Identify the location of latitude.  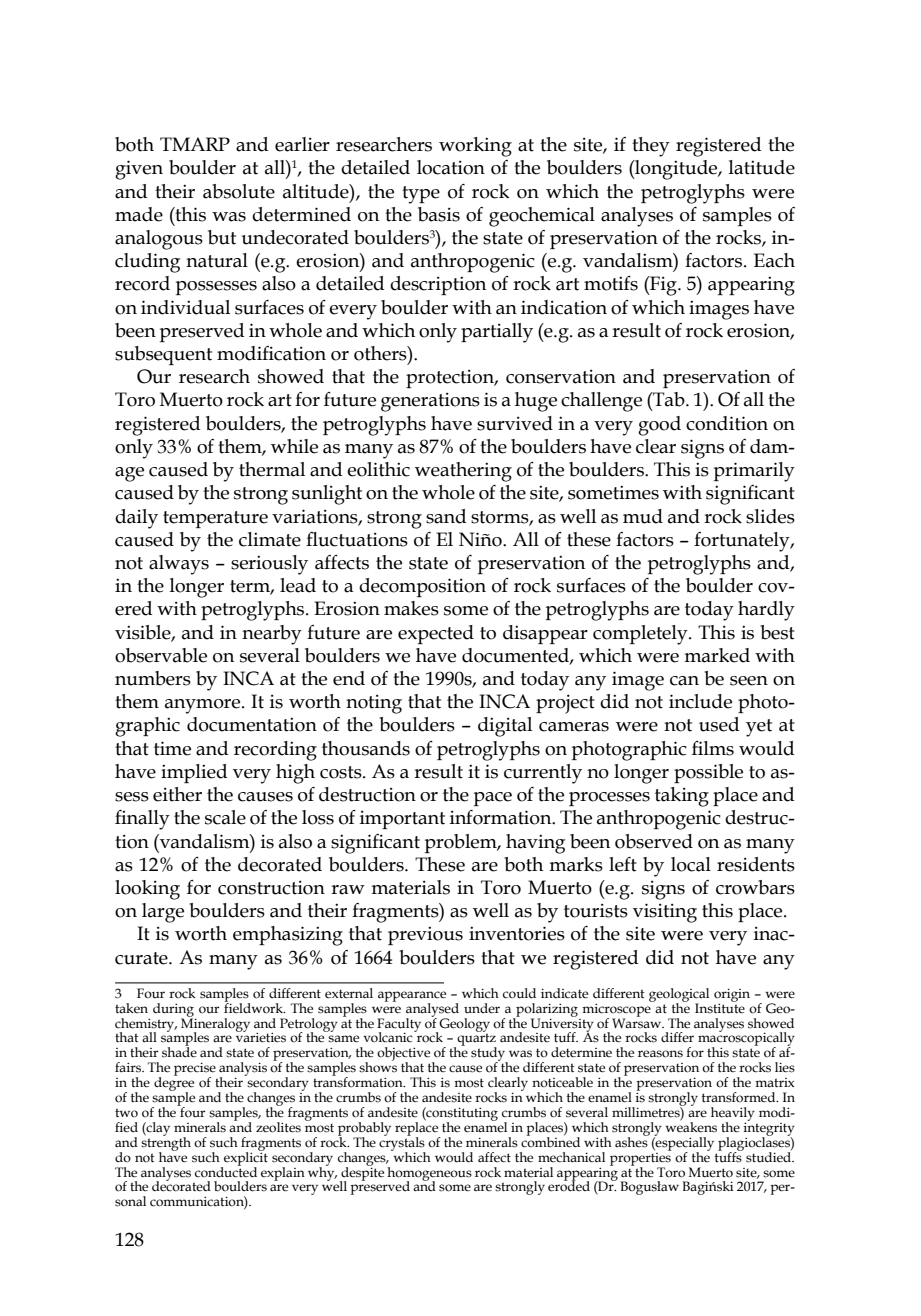
(762, 167).
